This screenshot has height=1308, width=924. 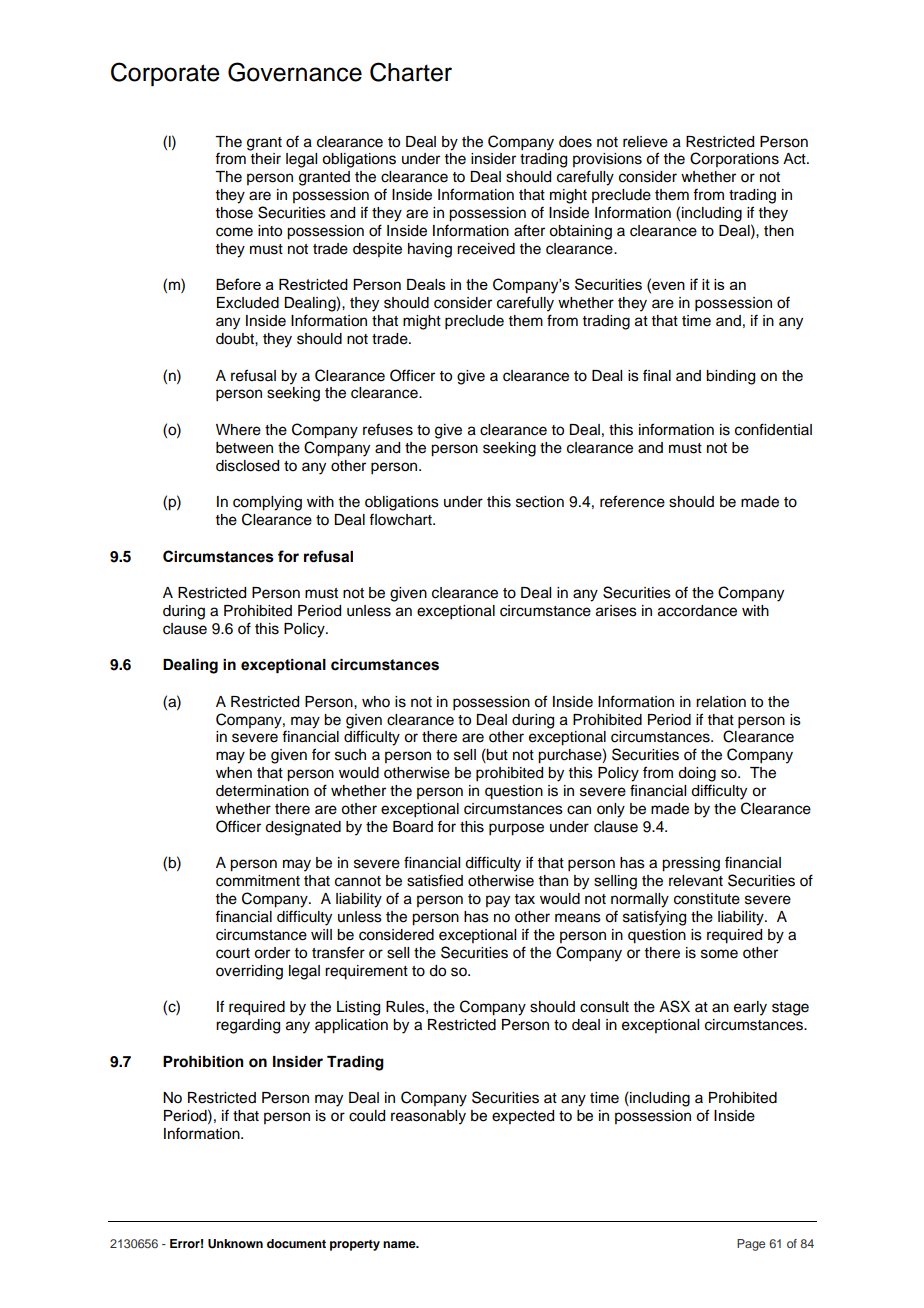 I want to click on confidential, so click(x=773, y=429).
